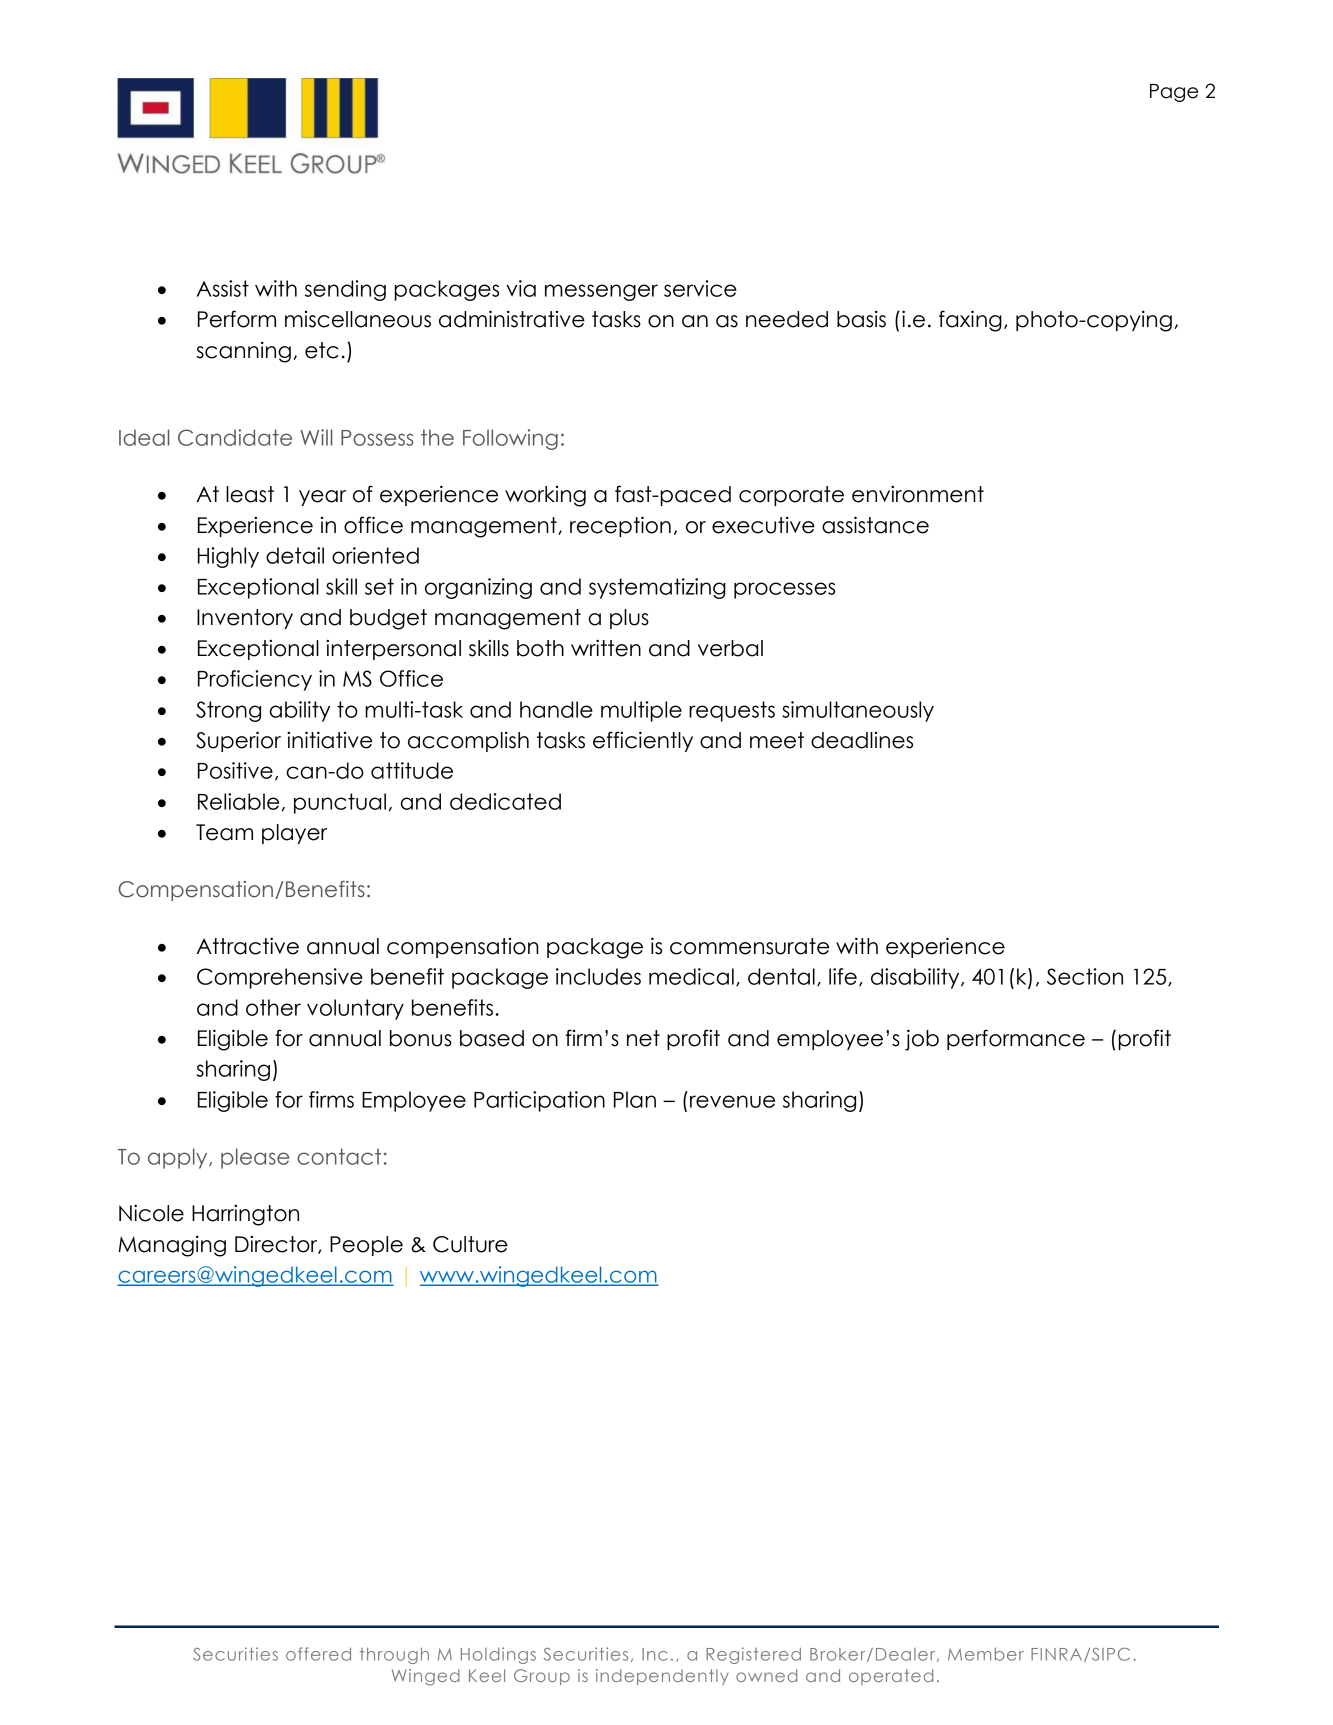 Image resolution: width=1333 pixels, height=1725 pixels. Describe the element at coordinates (700, 288) in the screenshot. I see `service` at that location.
